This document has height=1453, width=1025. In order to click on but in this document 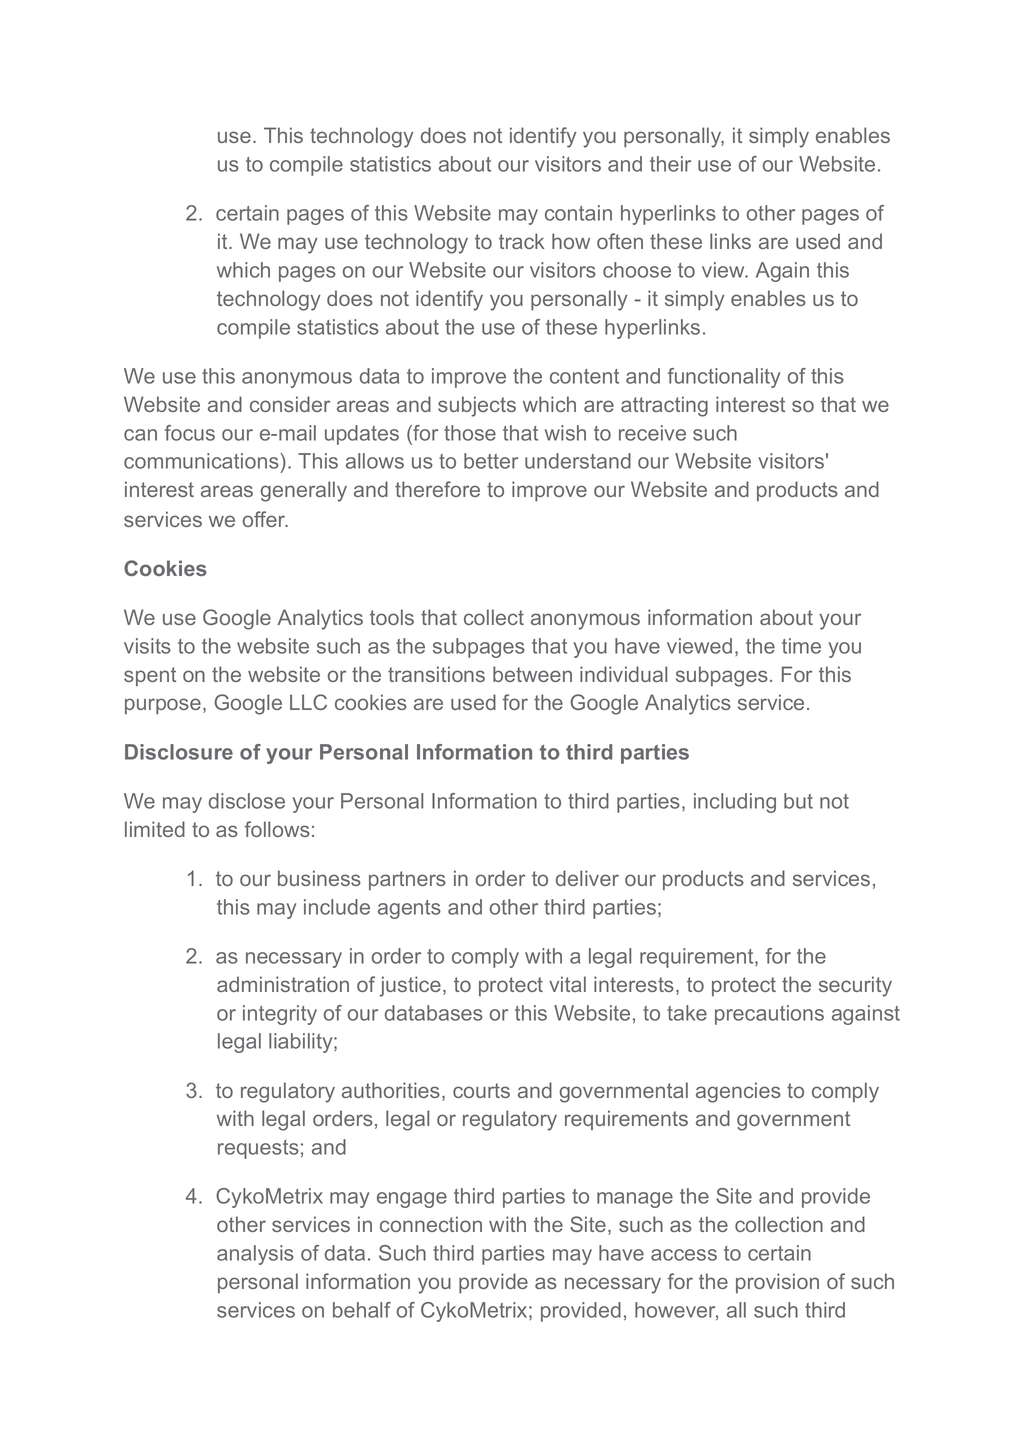, I will do `click(798, 801)`.
